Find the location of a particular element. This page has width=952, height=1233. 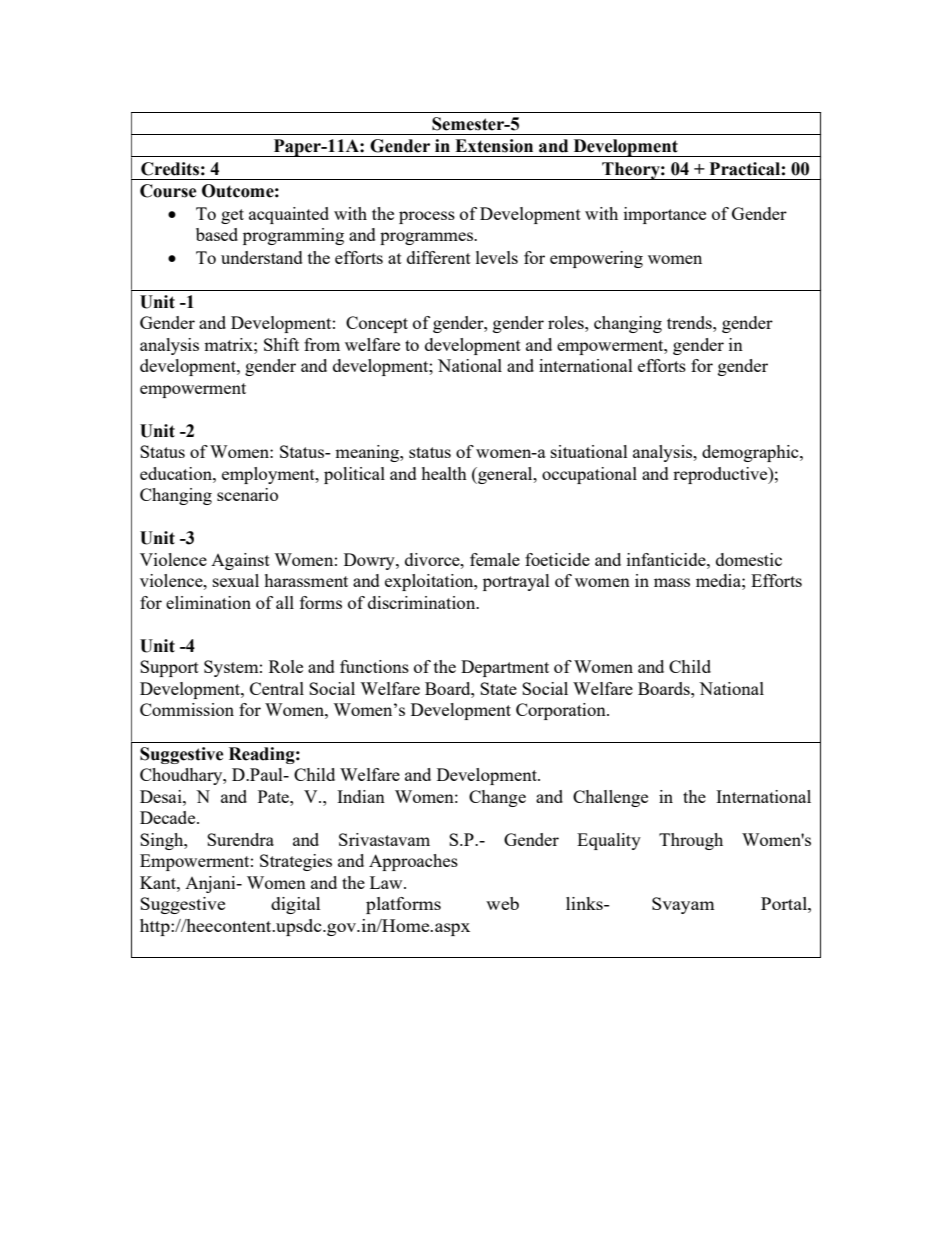

Shift is located at coordinates (281, 344).
